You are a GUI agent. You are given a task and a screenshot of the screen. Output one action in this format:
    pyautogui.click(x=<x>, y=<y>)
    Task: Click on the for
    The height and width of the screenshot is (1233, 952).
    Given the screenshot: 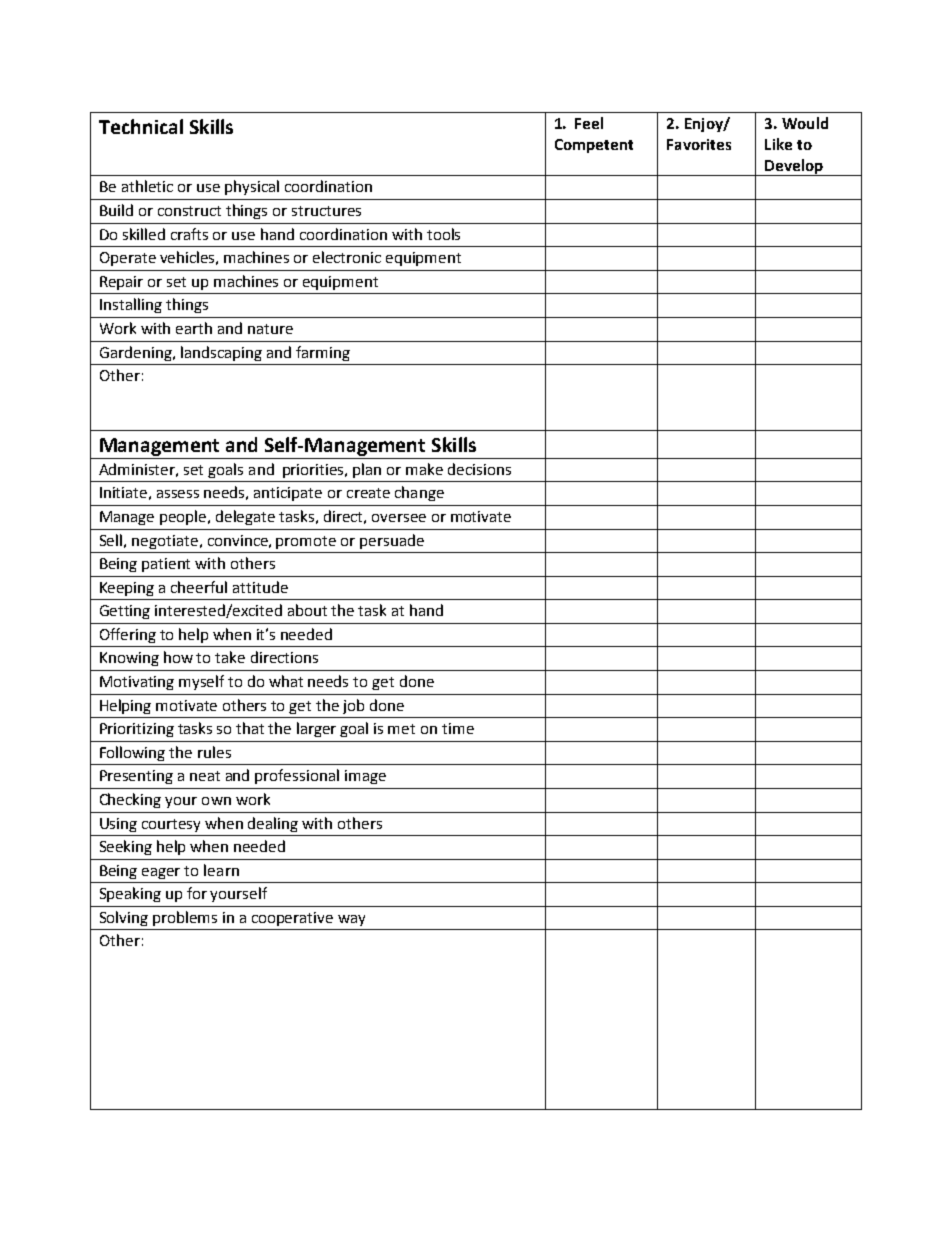 What is the action you would take?
    pyautogui.click(x=197, y=893)
